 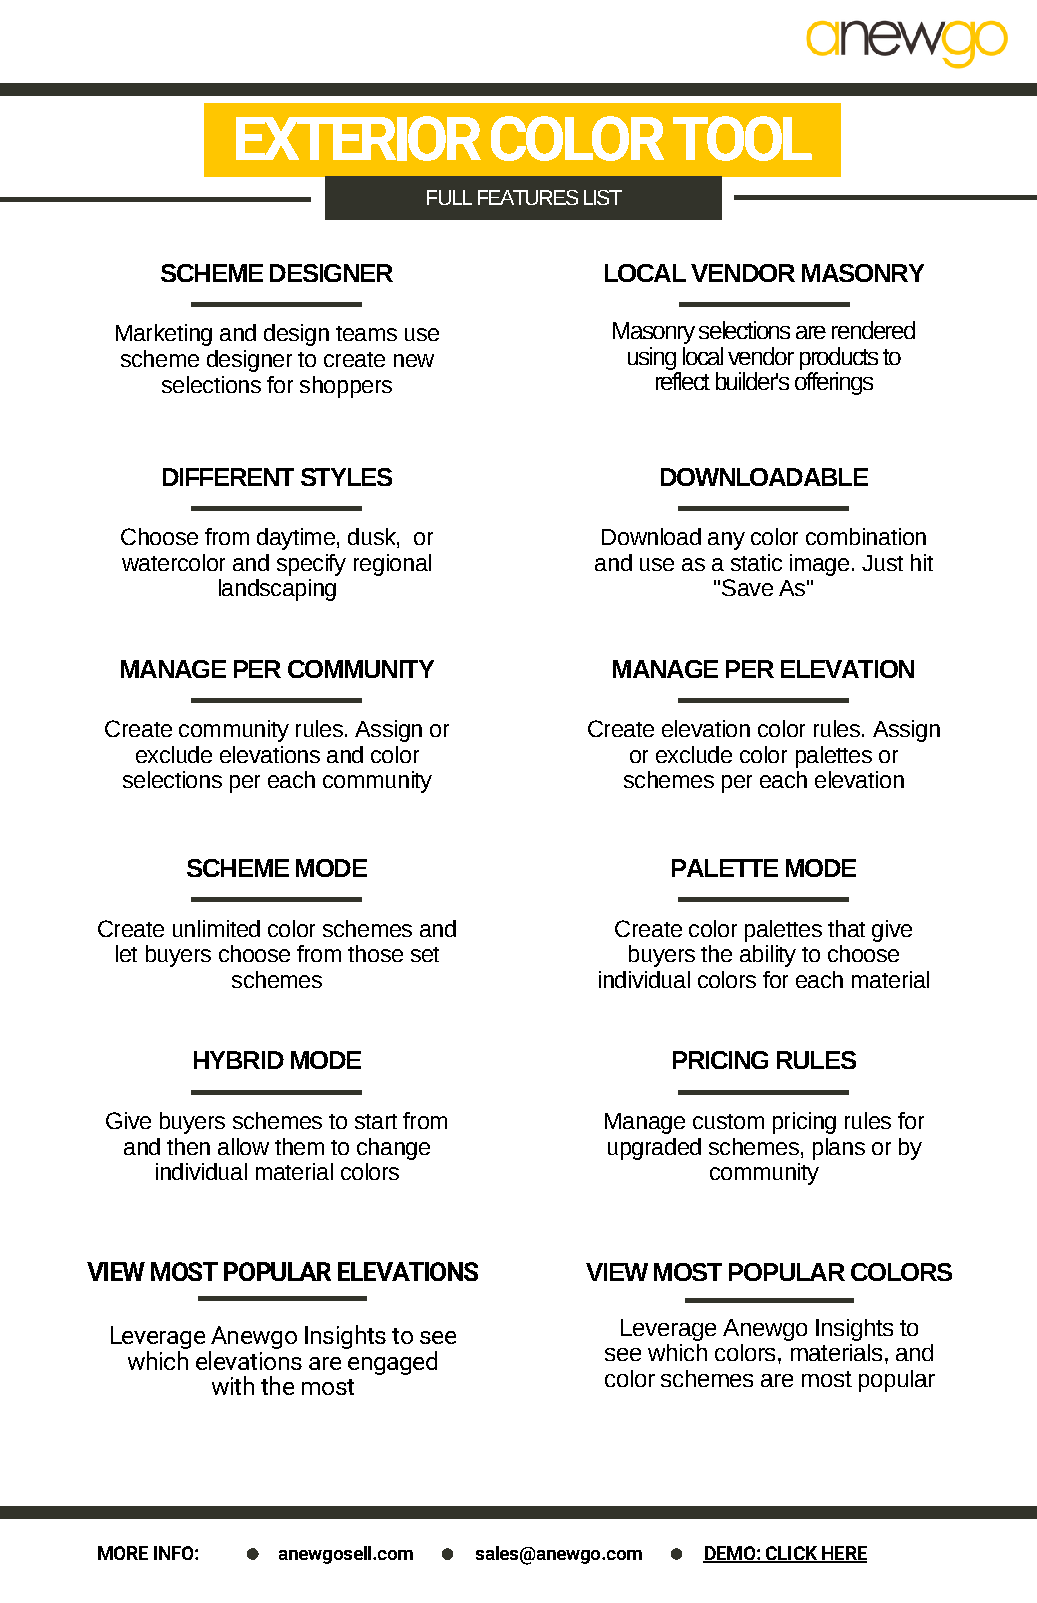 I want to click on engaged, so click(x=391, y=1361).
